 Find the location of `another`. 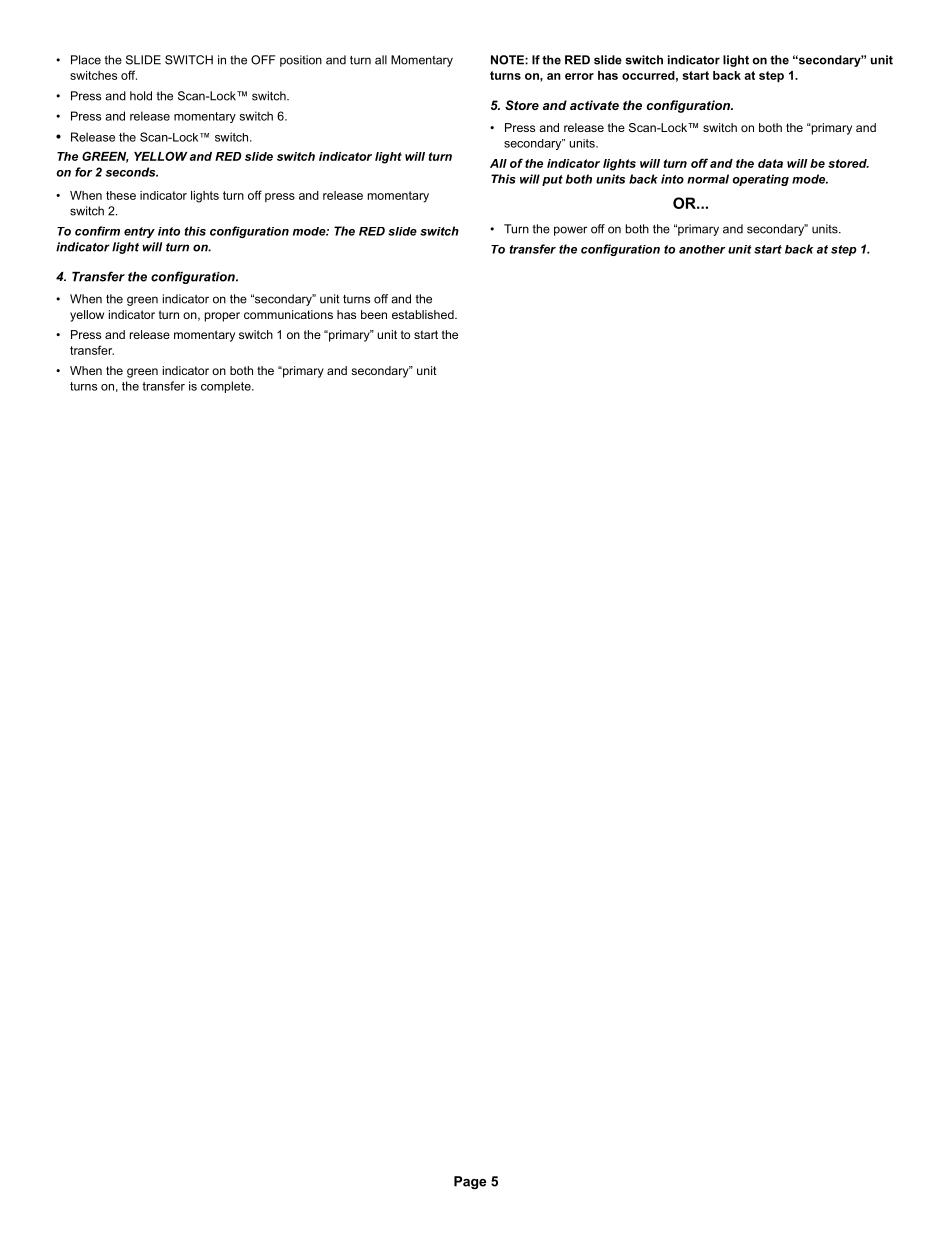

another is located at coordinates (702, 249).
